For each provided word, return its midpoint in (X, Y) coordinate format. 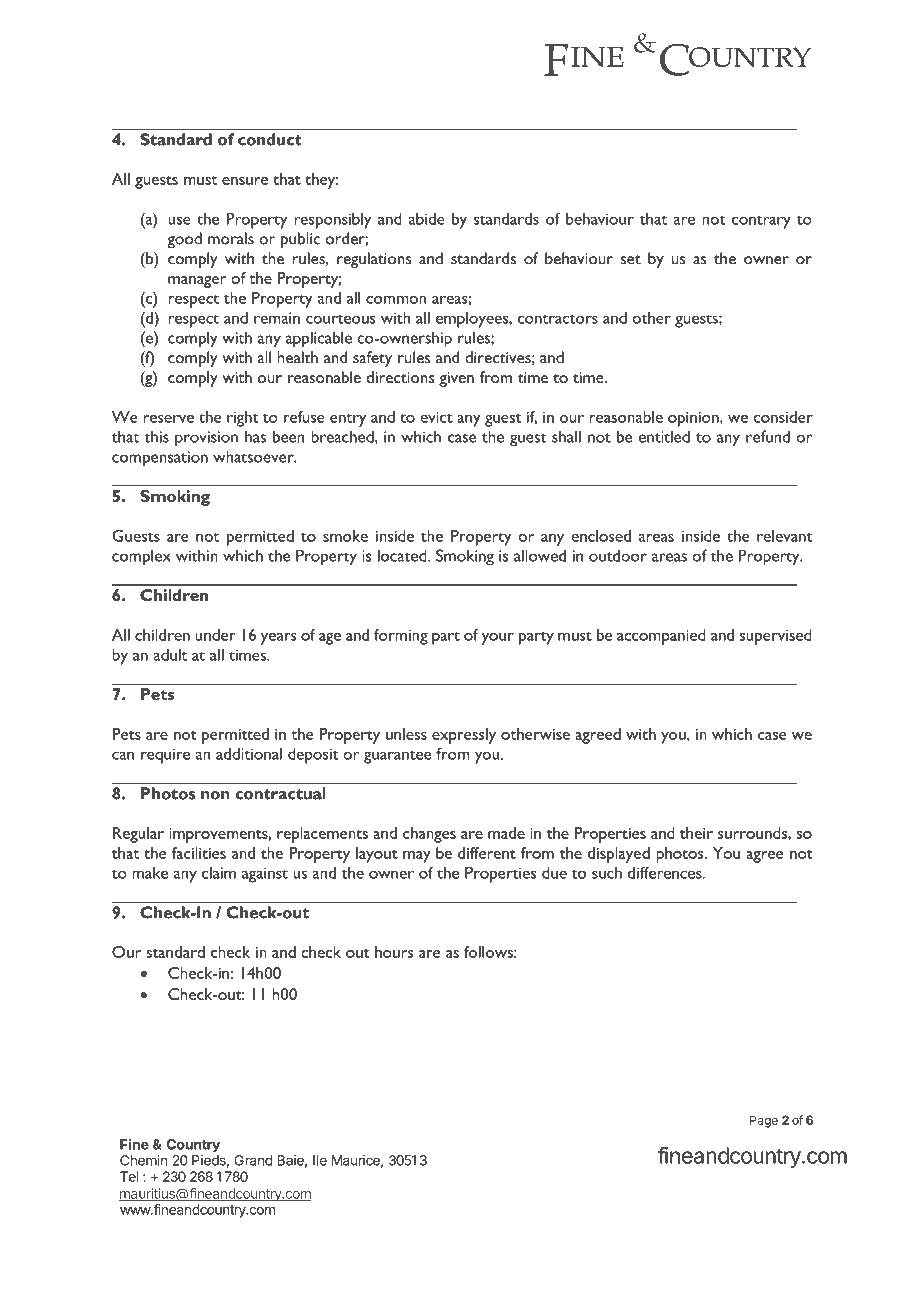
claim (219, 872)
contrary (761, 222)
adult (170, 654)
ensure (245, 181)
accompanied (661, 637)
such (607, 873)
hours (394, 952)
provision (206, 439)
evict (436, 417)
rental (185, 1240)
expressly (464, 736)
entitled (664, 436)
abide (427, 218)
